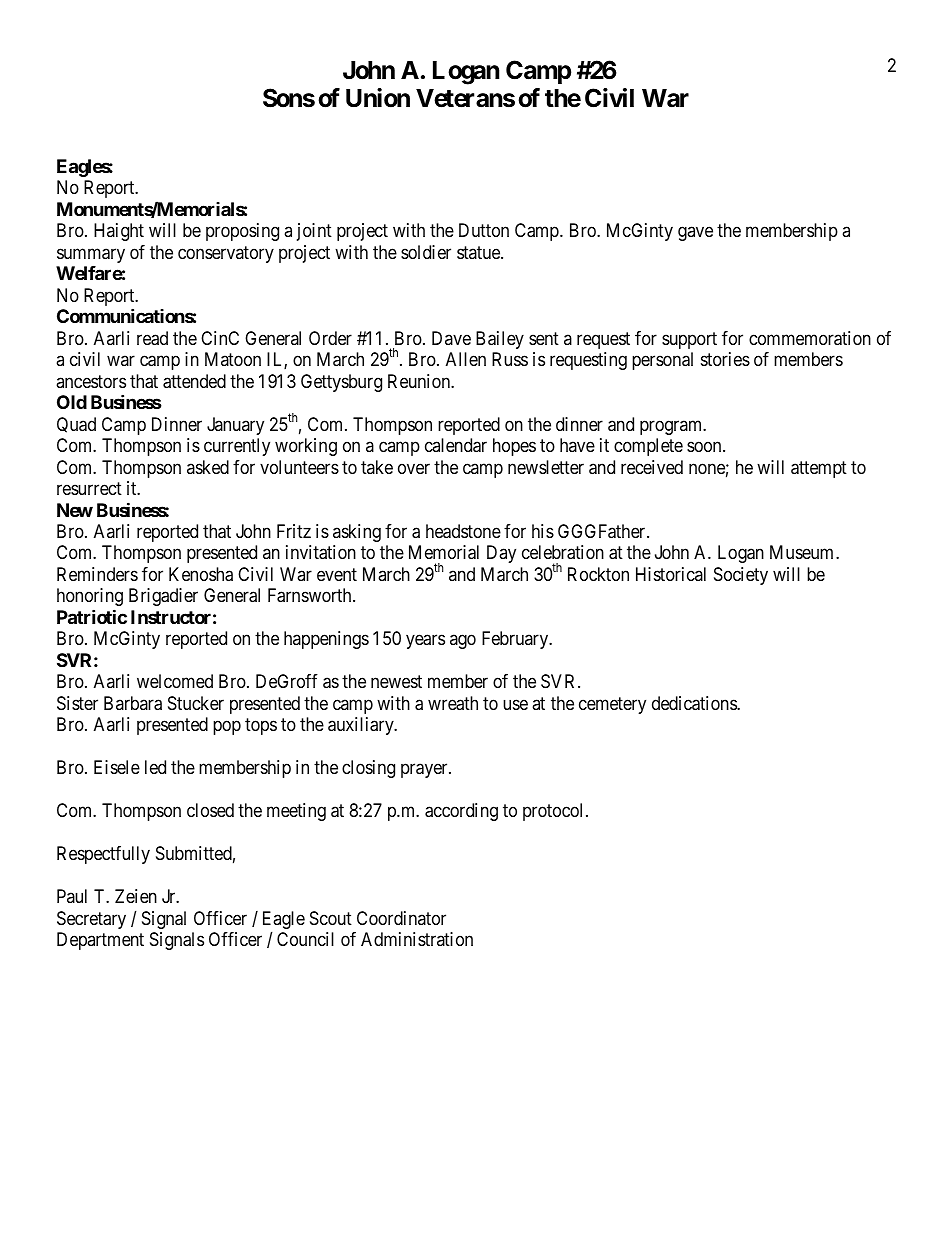  What do you see at coordinates (155, 767) in the screenshot?
I see `led` at bounding box center [155, 767].
